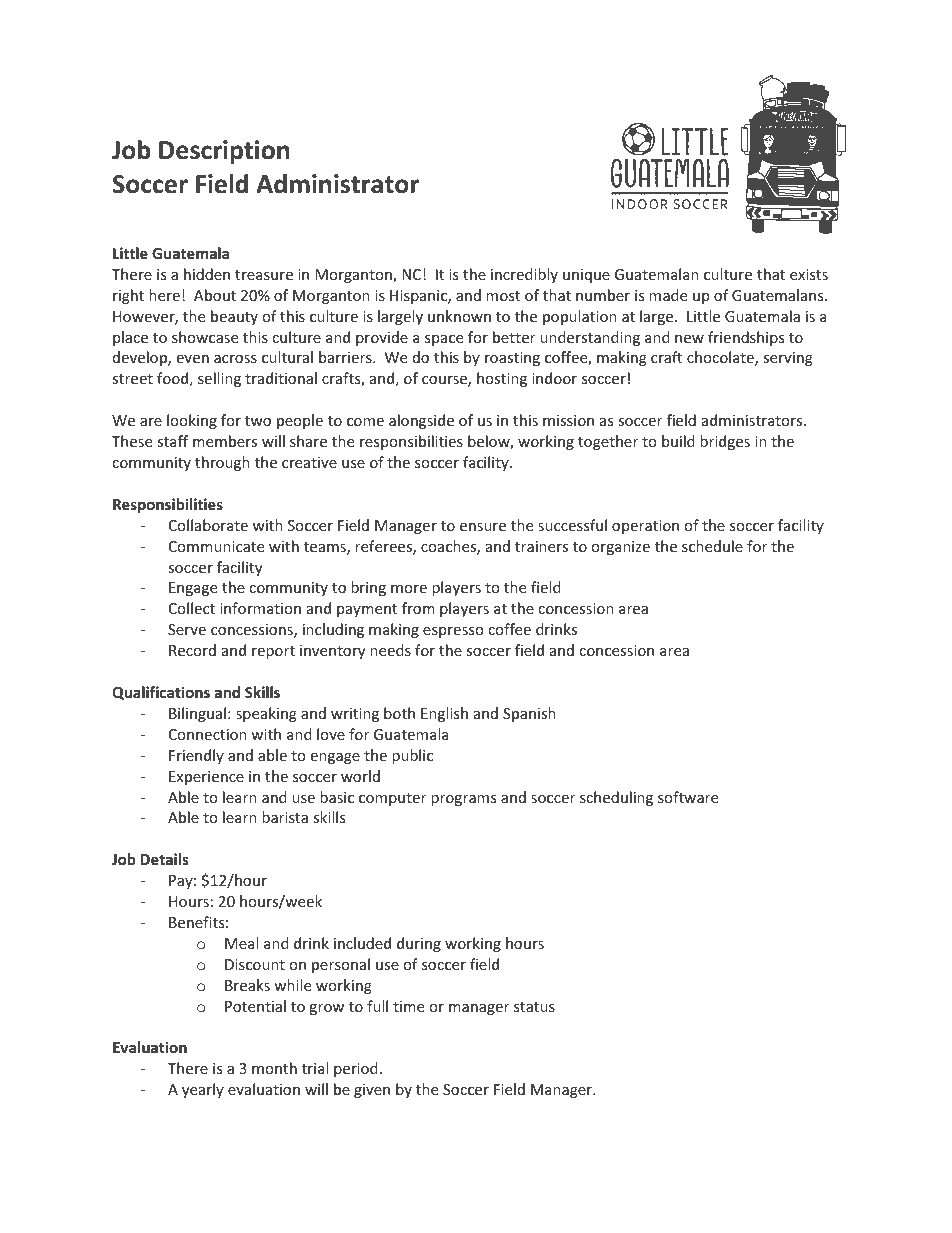 This screenshot has height=1233, width=952. I want to click on Collaborate, so click(208, 525).
